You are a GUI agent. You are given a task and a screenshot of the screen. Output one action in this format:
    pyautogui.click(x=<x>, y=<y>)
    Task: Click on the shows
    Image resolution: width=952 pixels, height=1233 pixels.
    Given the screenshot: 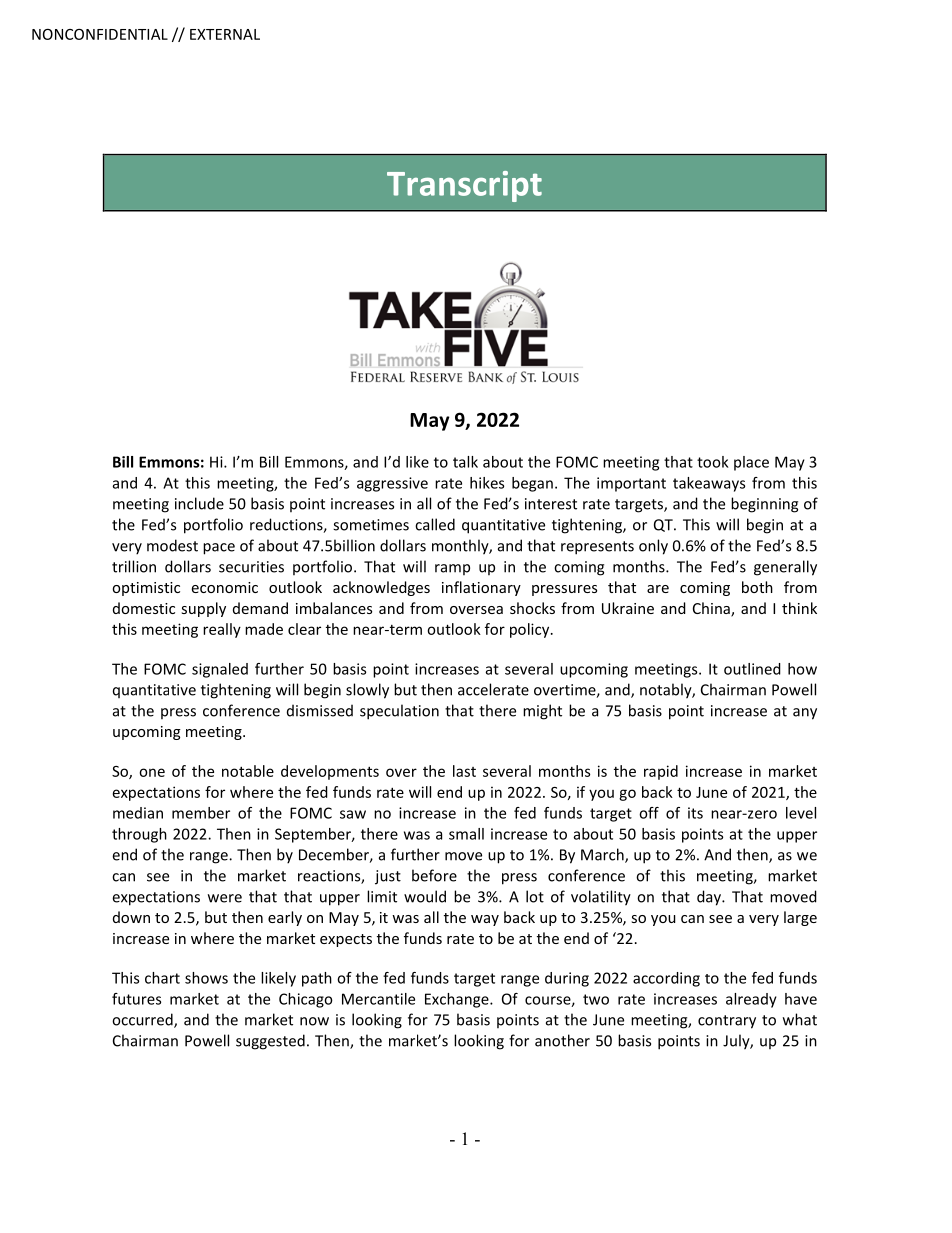 What is the action you would take?
    pyautogui.click(x=206, y=978)
